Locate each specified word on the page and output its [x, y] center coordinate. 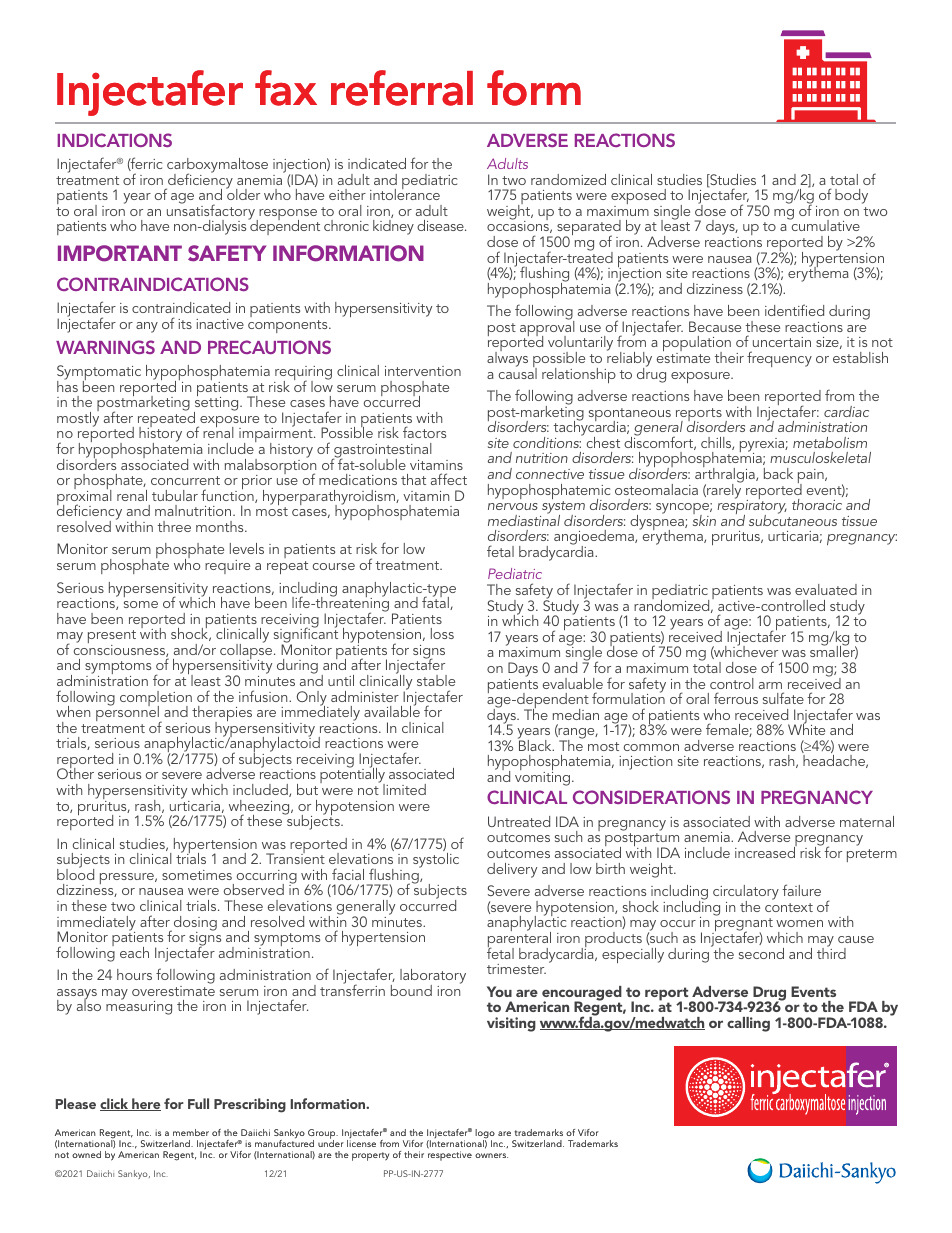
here [145, 1104]
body [851, 196]
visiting [511, 1024]
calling [748, 1024]
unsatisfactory [212, 212]
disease [441, 225]
